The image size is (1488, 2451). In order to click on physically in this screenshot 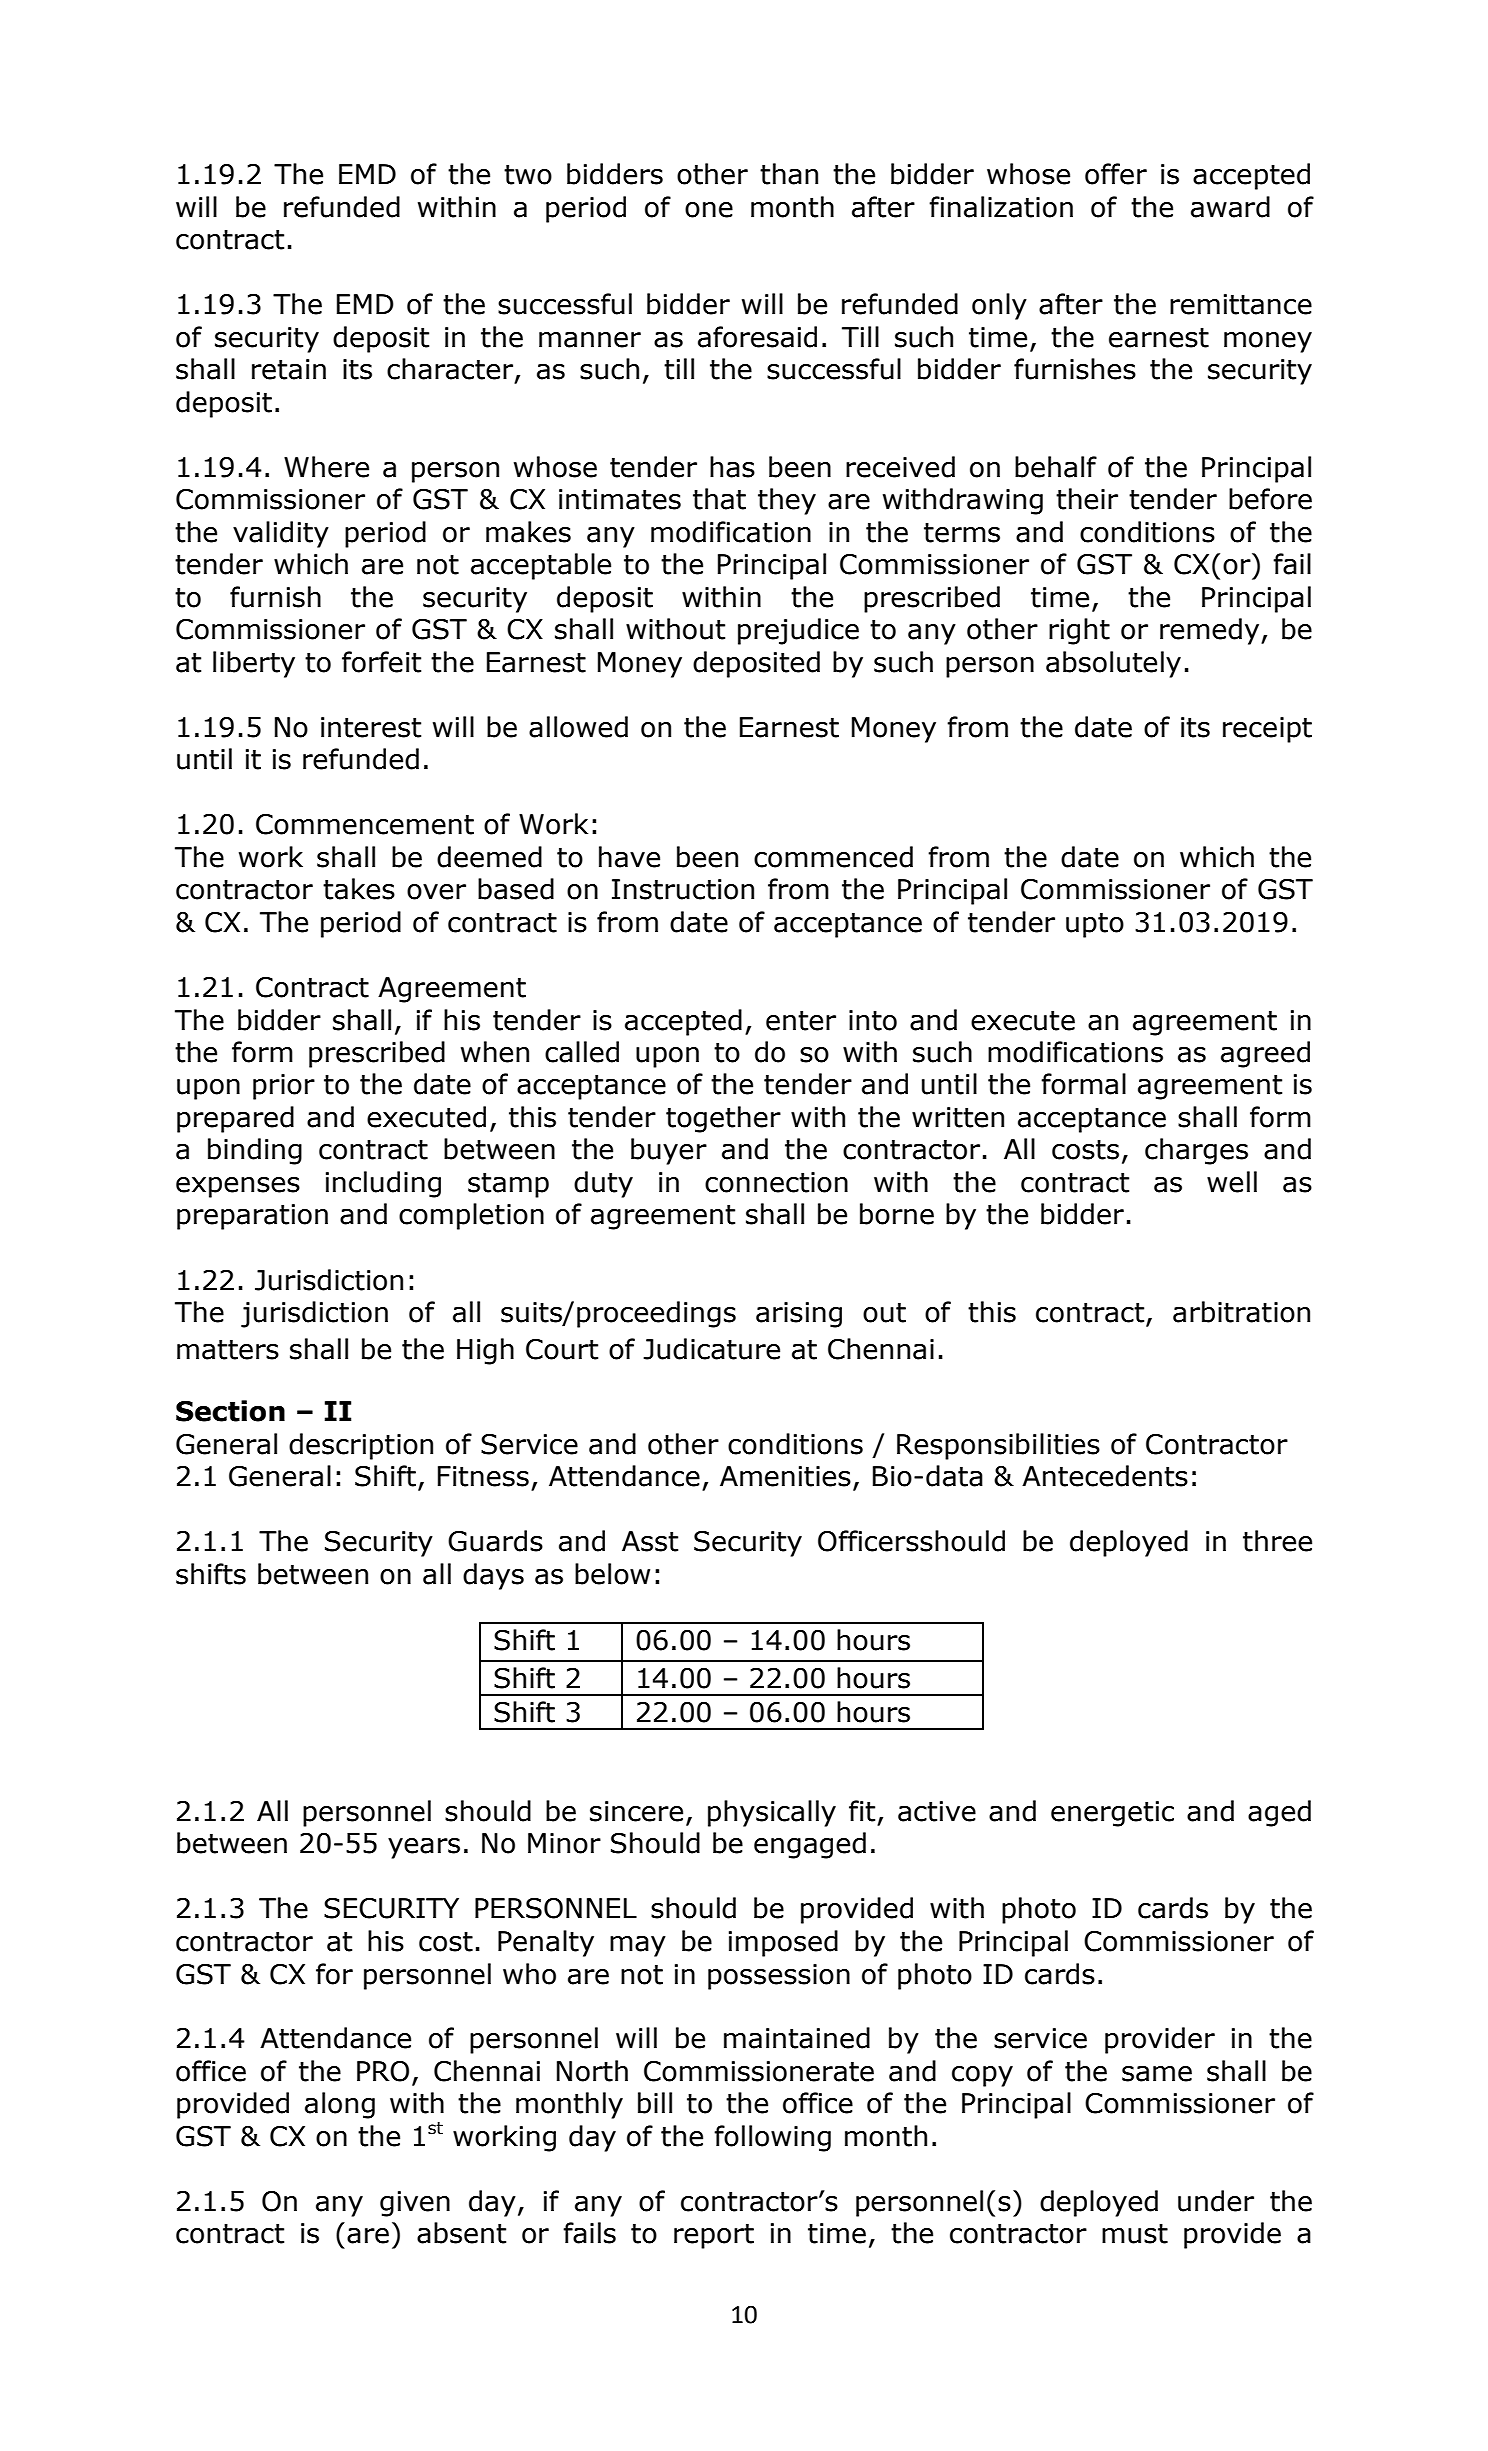, I will do `click(772, 1813)`.
